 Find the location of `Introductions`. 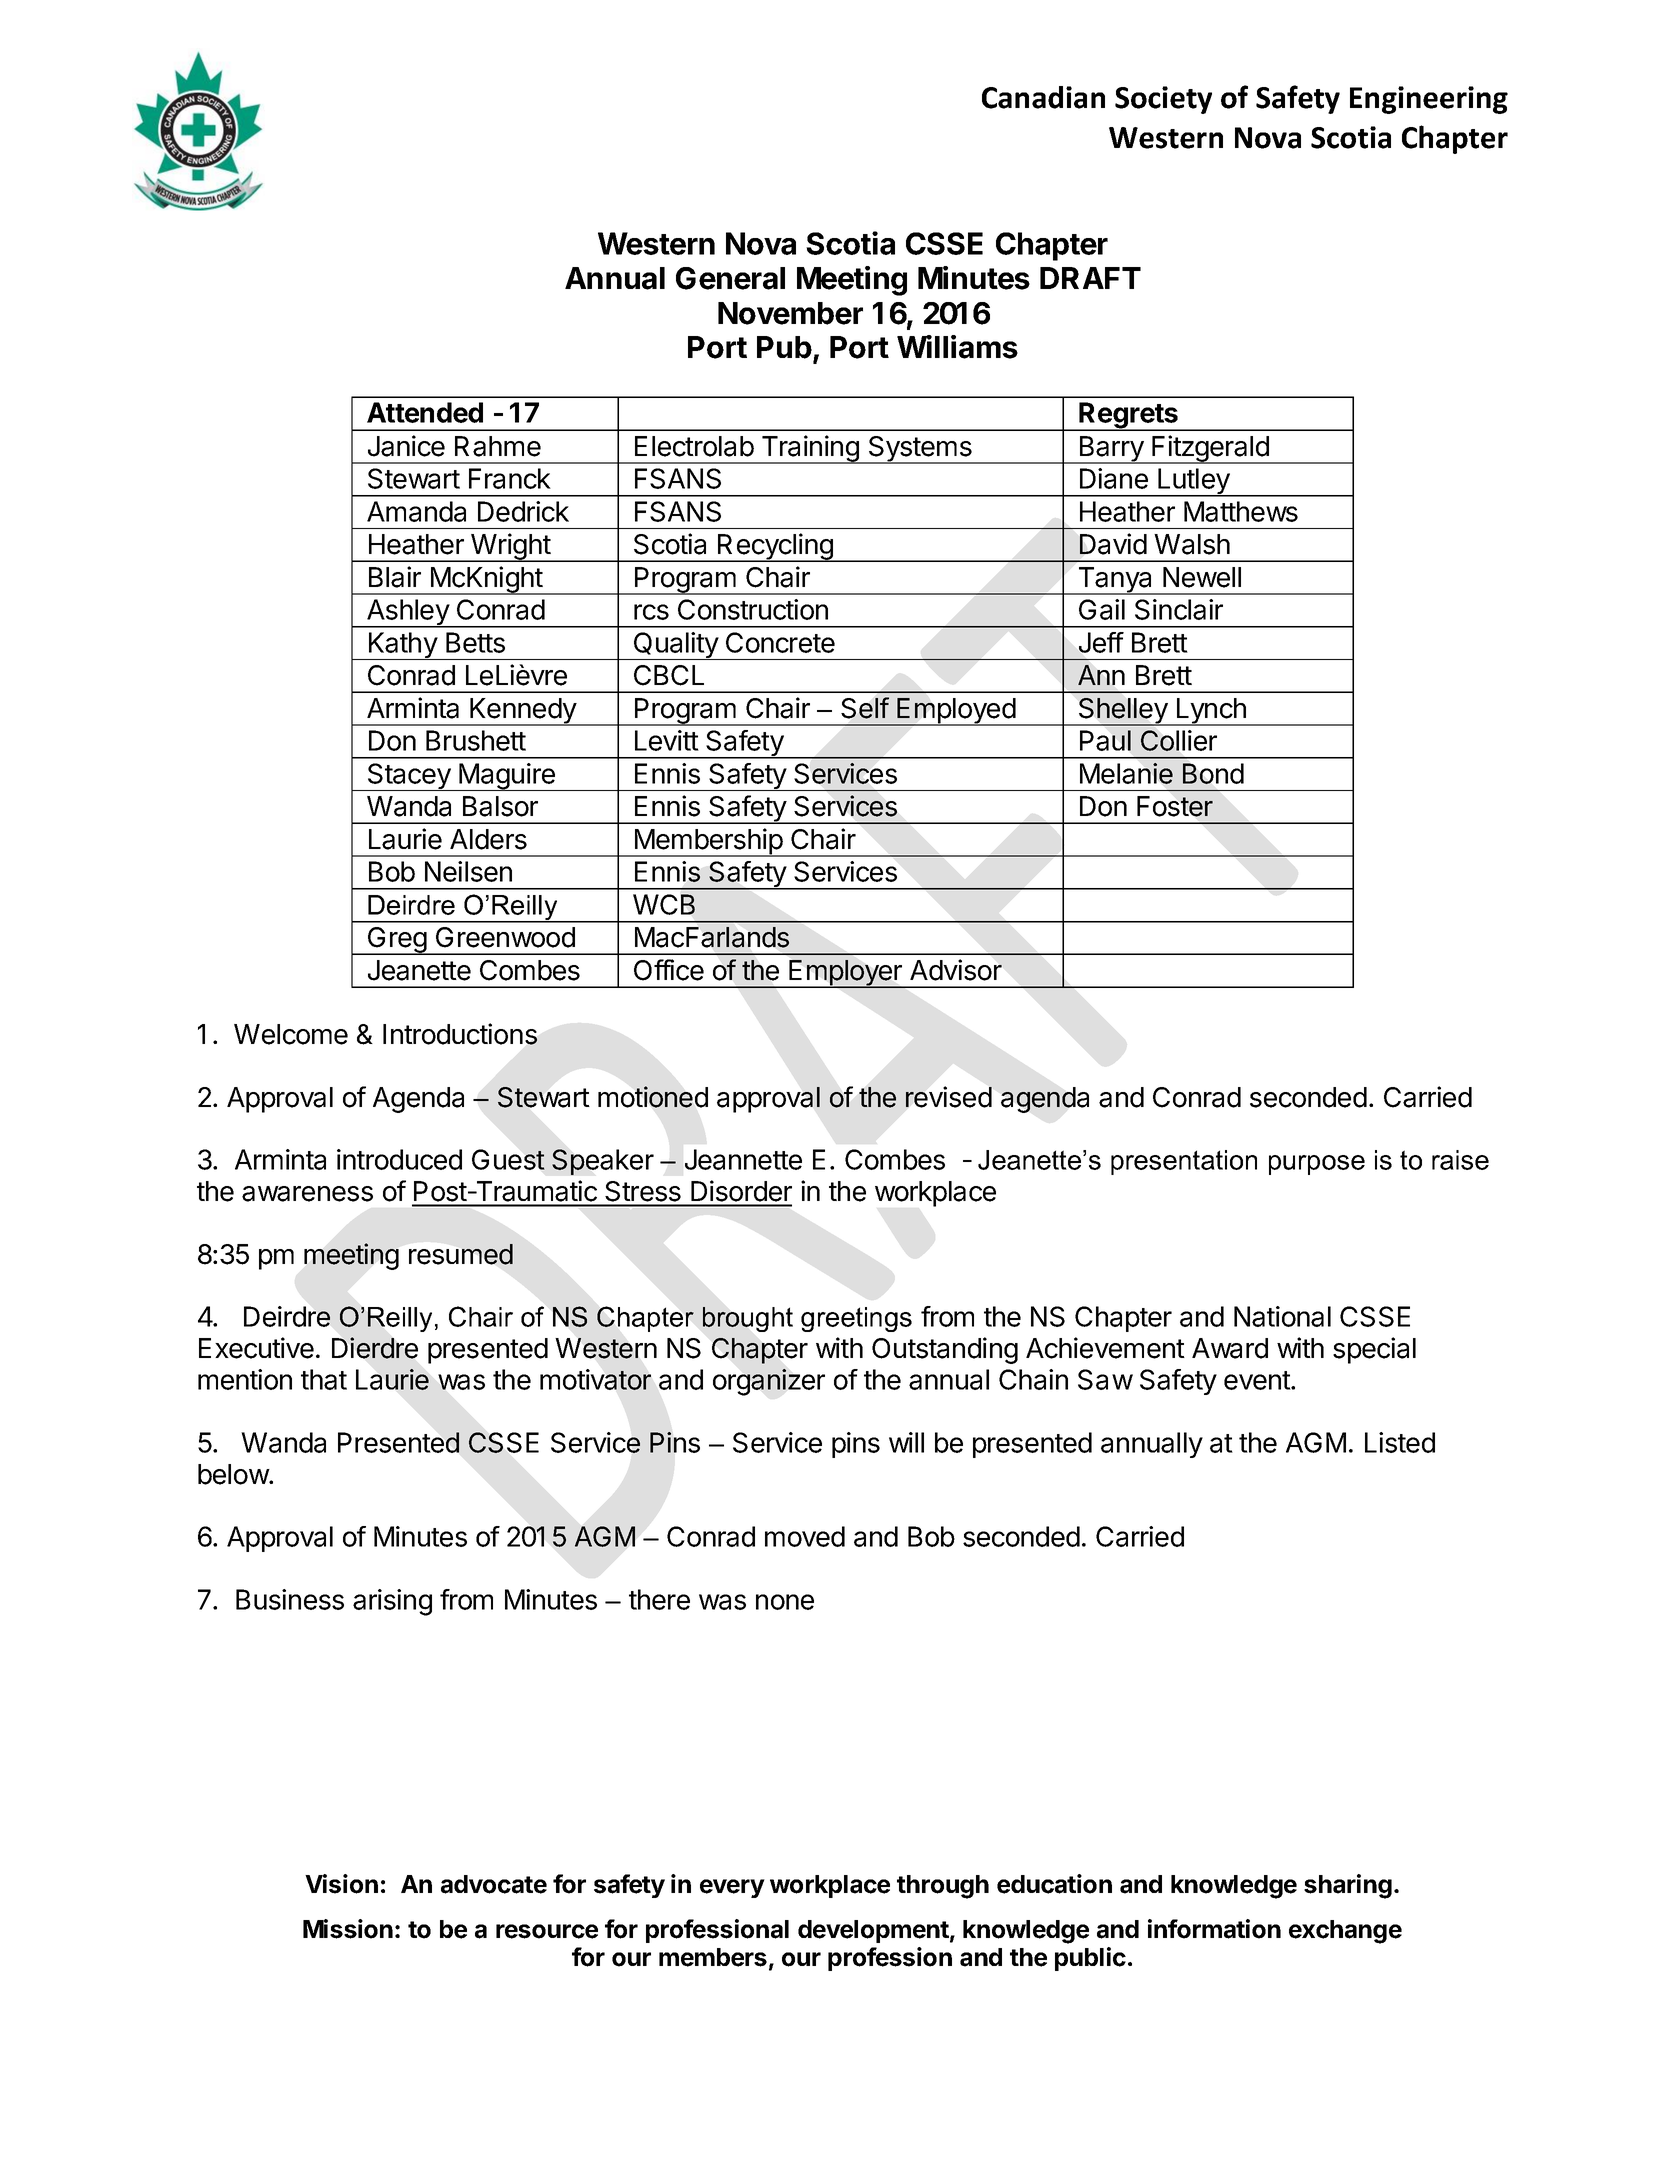

Introductions is located at coordinates (460, 1034).
